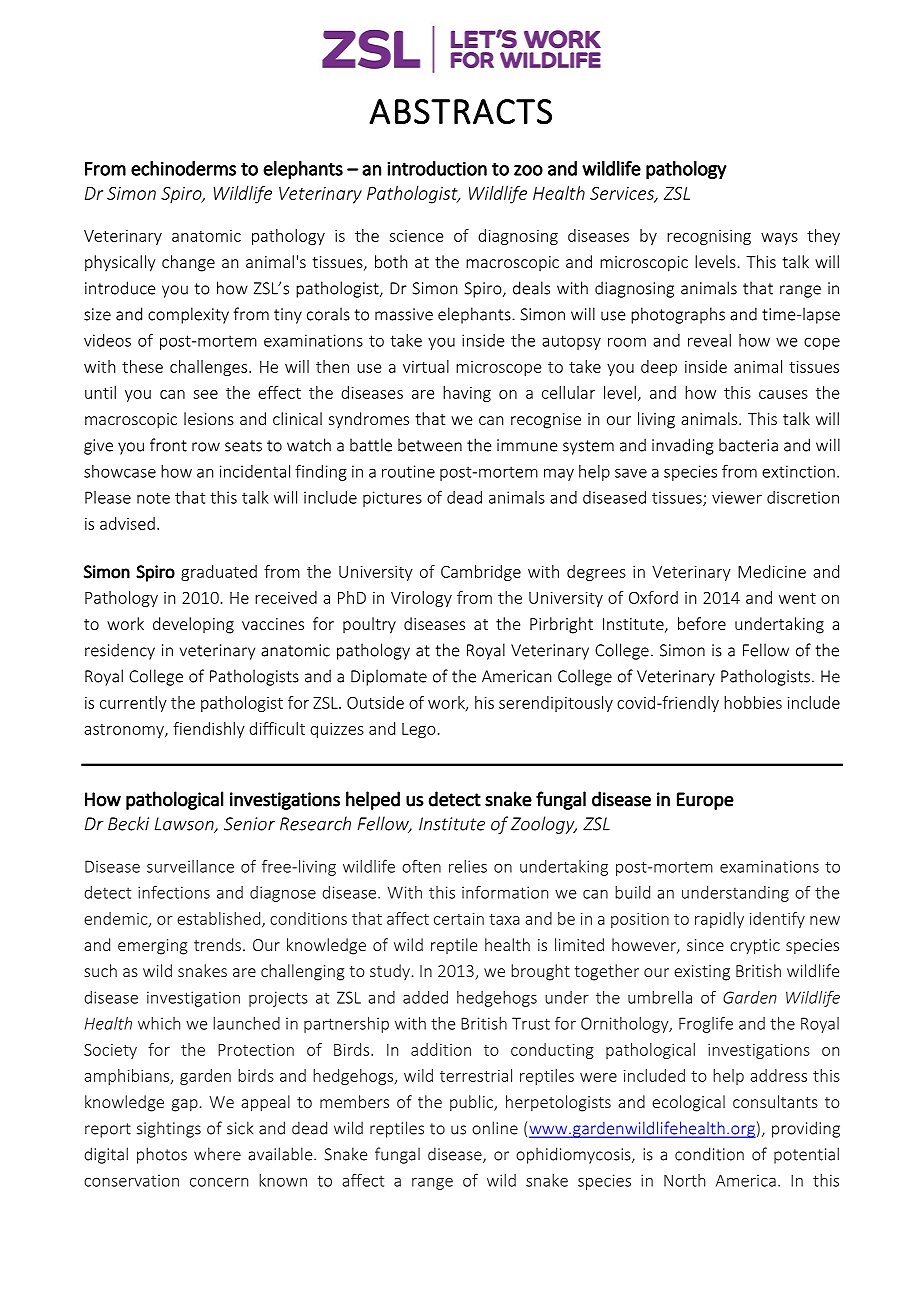 The height and width of the screenshot is (1308, 924). I want to click on recognising, so click(709, 237).
